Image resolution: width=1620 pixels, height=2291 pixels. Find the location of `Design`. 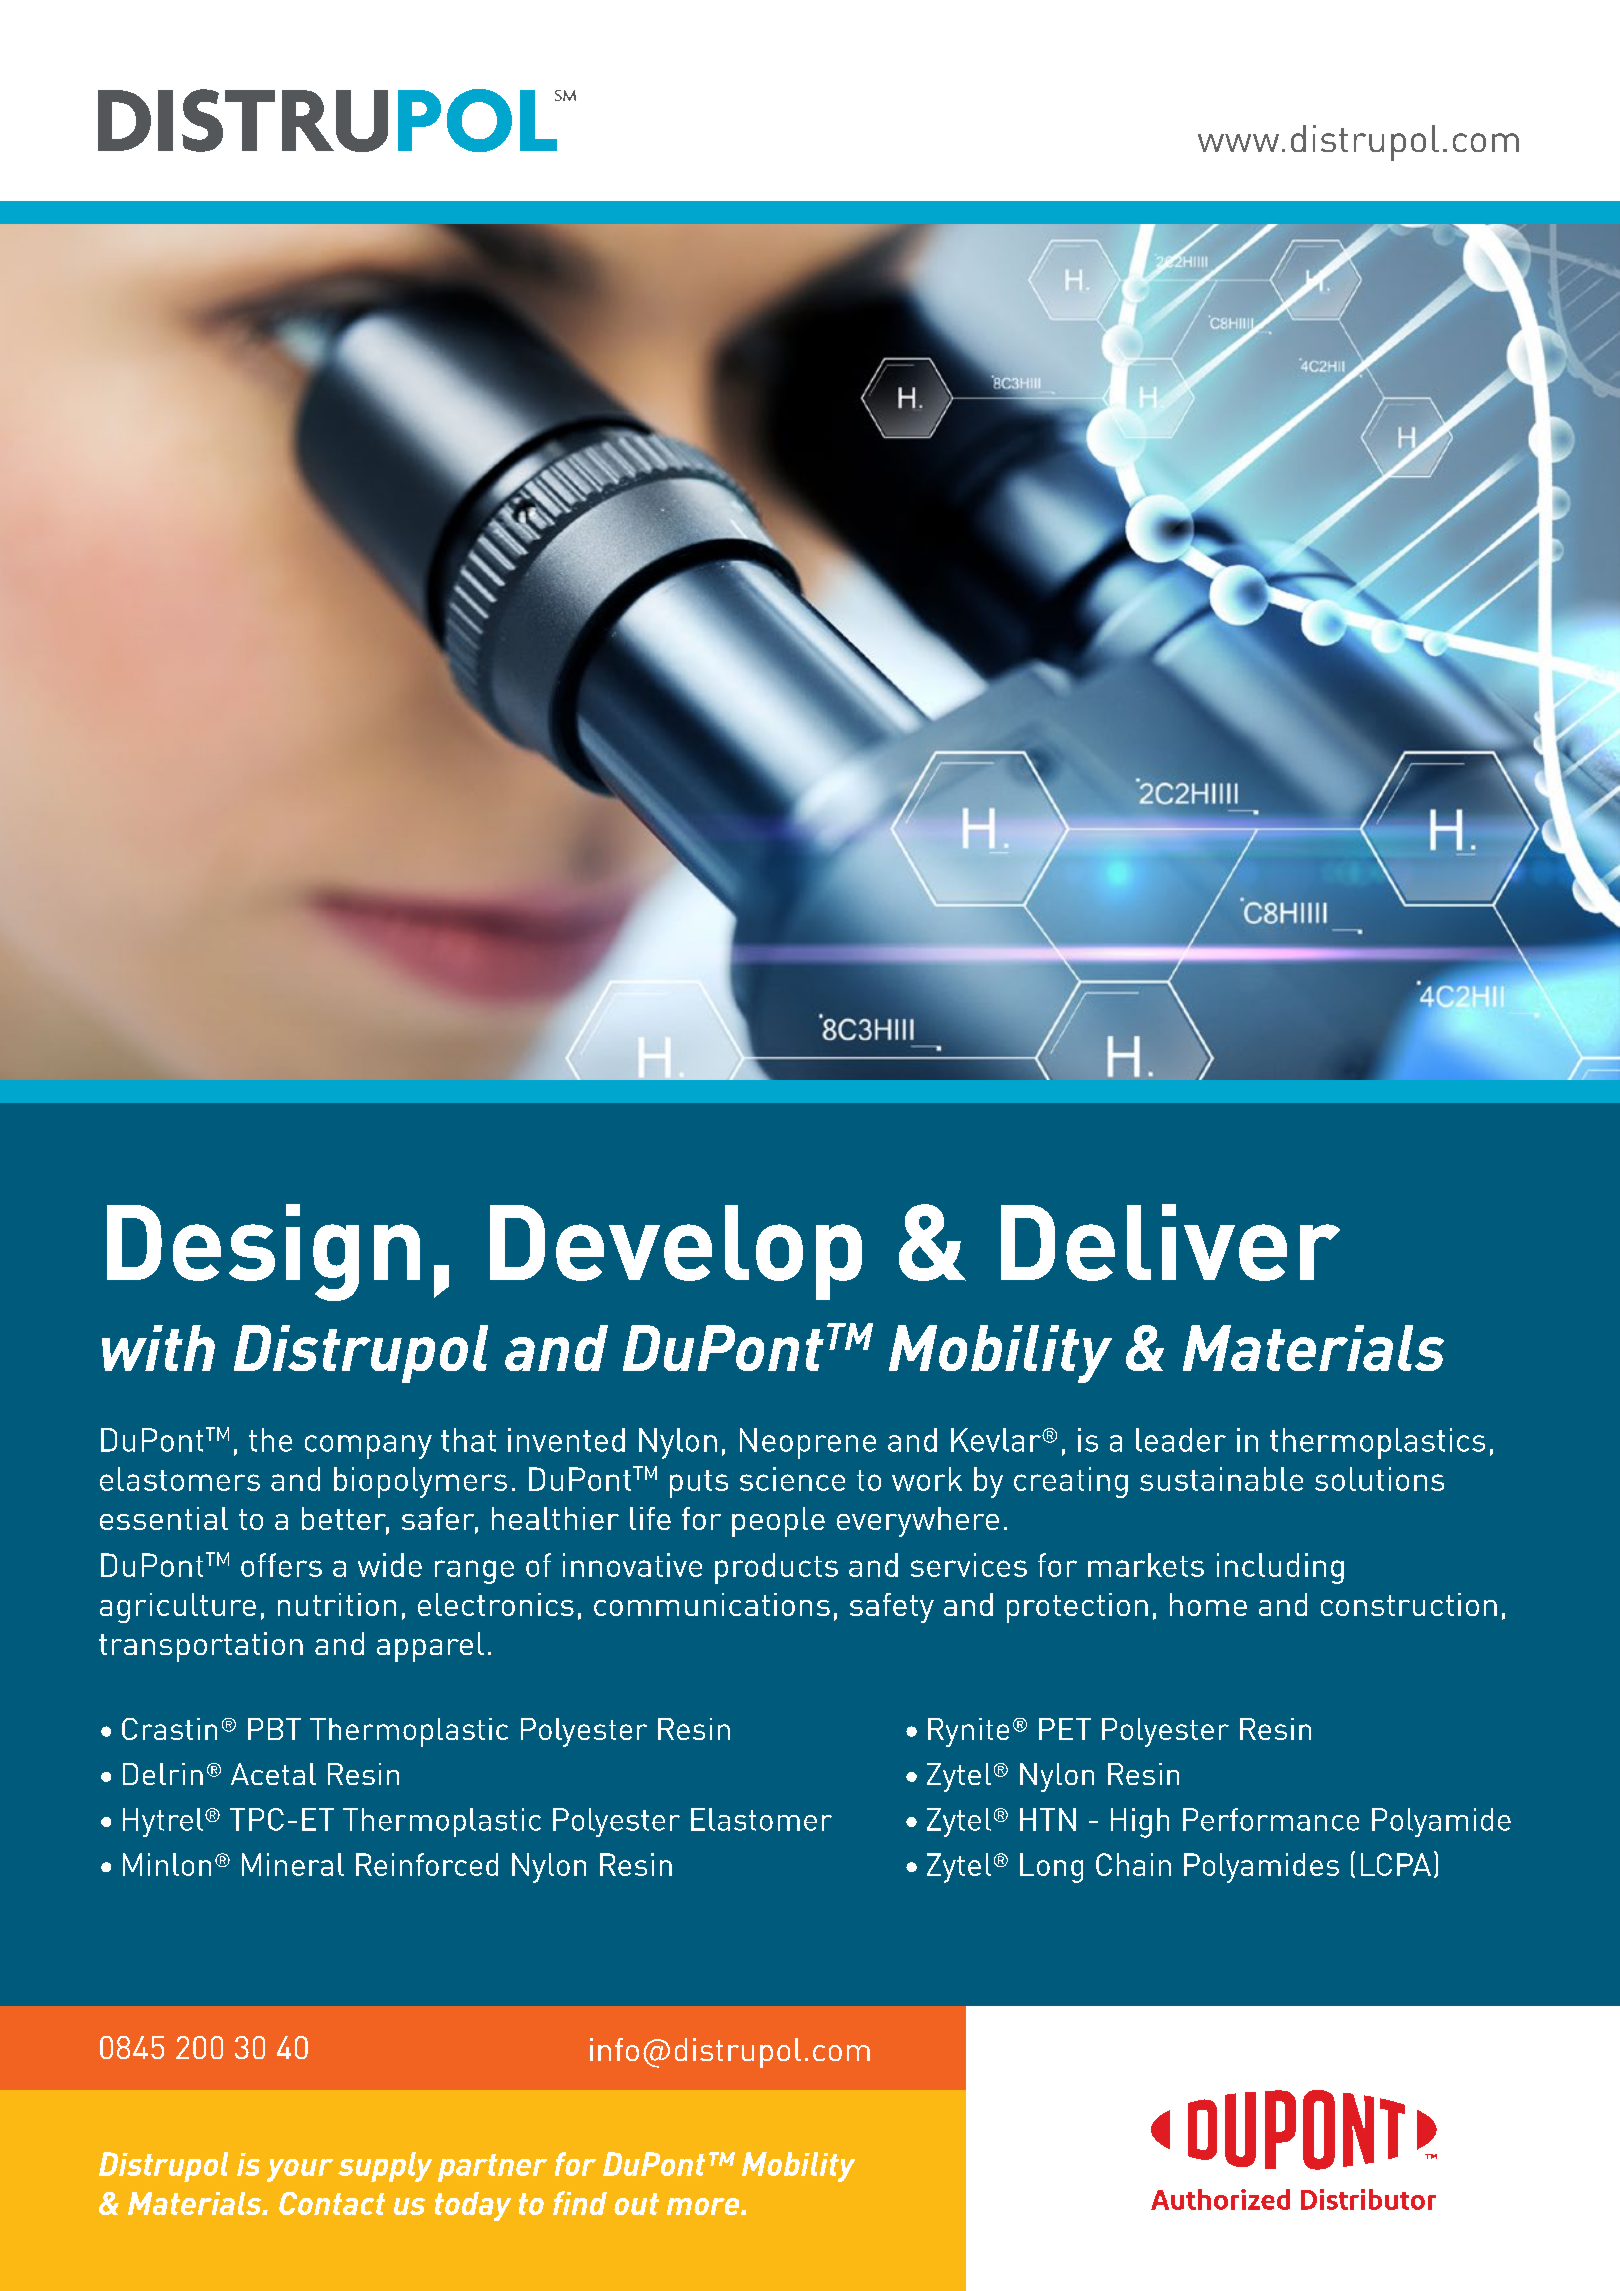

Design is located at coordinates (263, 1252).
